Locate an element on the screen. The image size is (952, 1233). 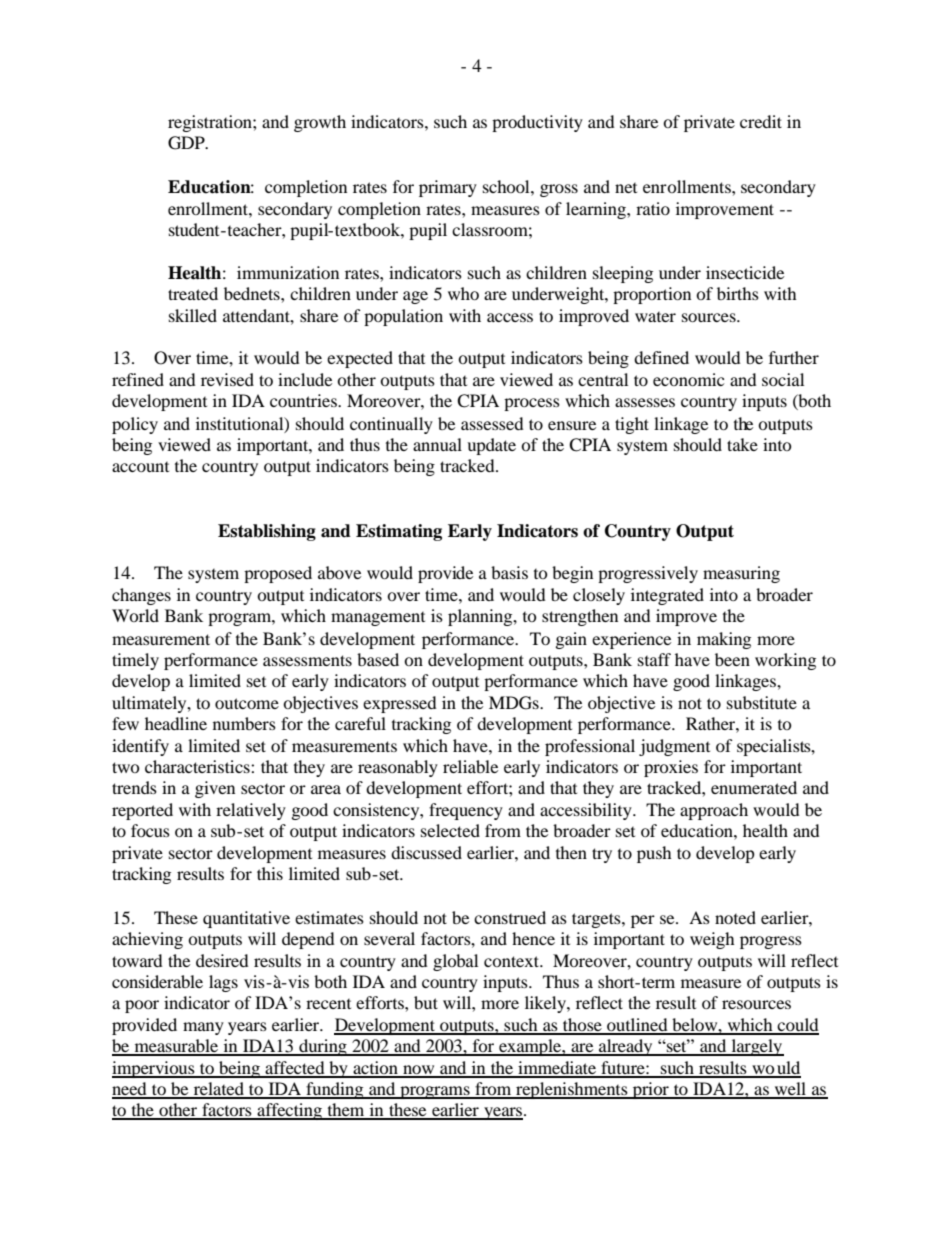
selected is located at coordinates (450, 830).
